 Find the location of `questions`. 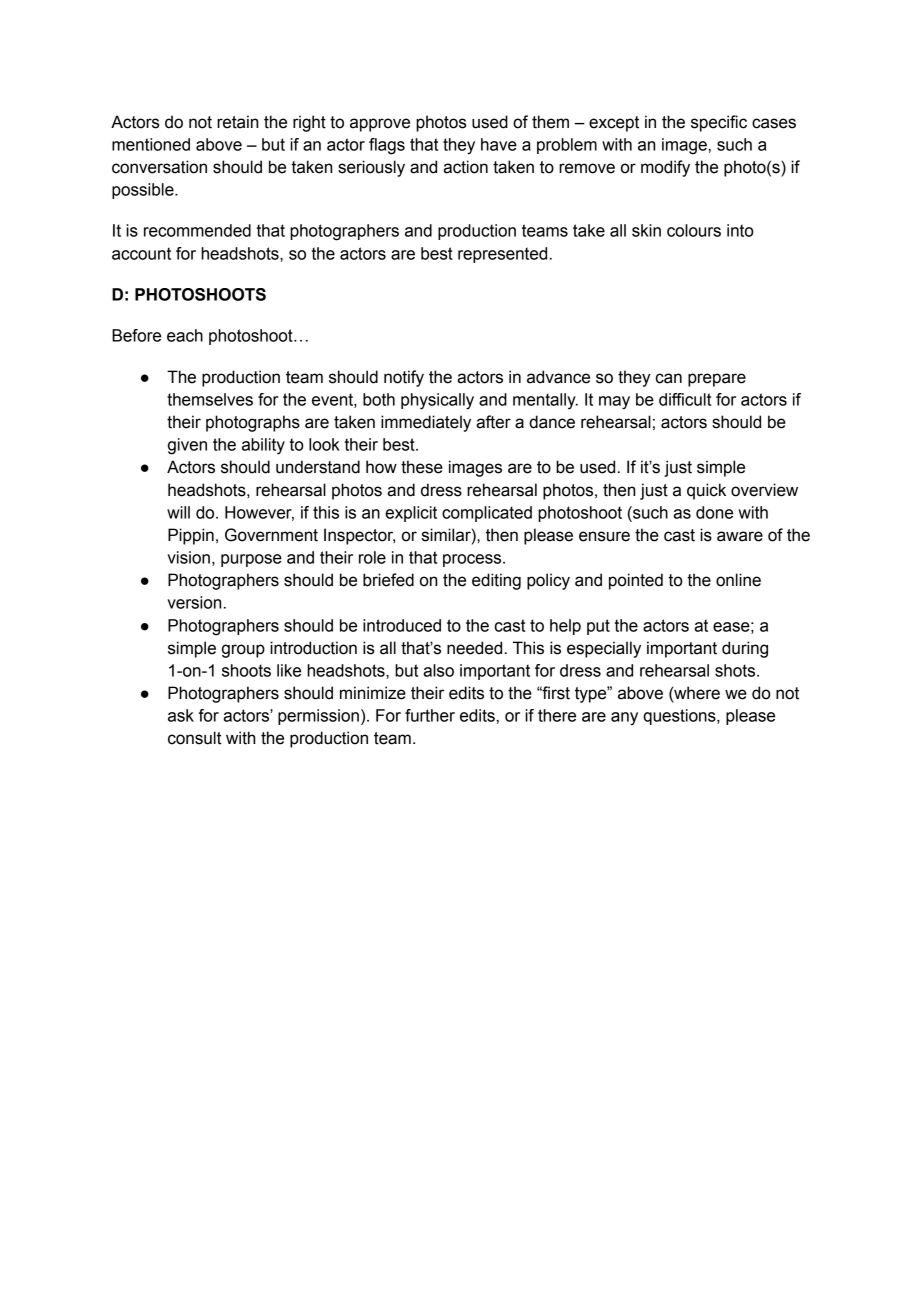

questions is located at coordinates (680, 717).
